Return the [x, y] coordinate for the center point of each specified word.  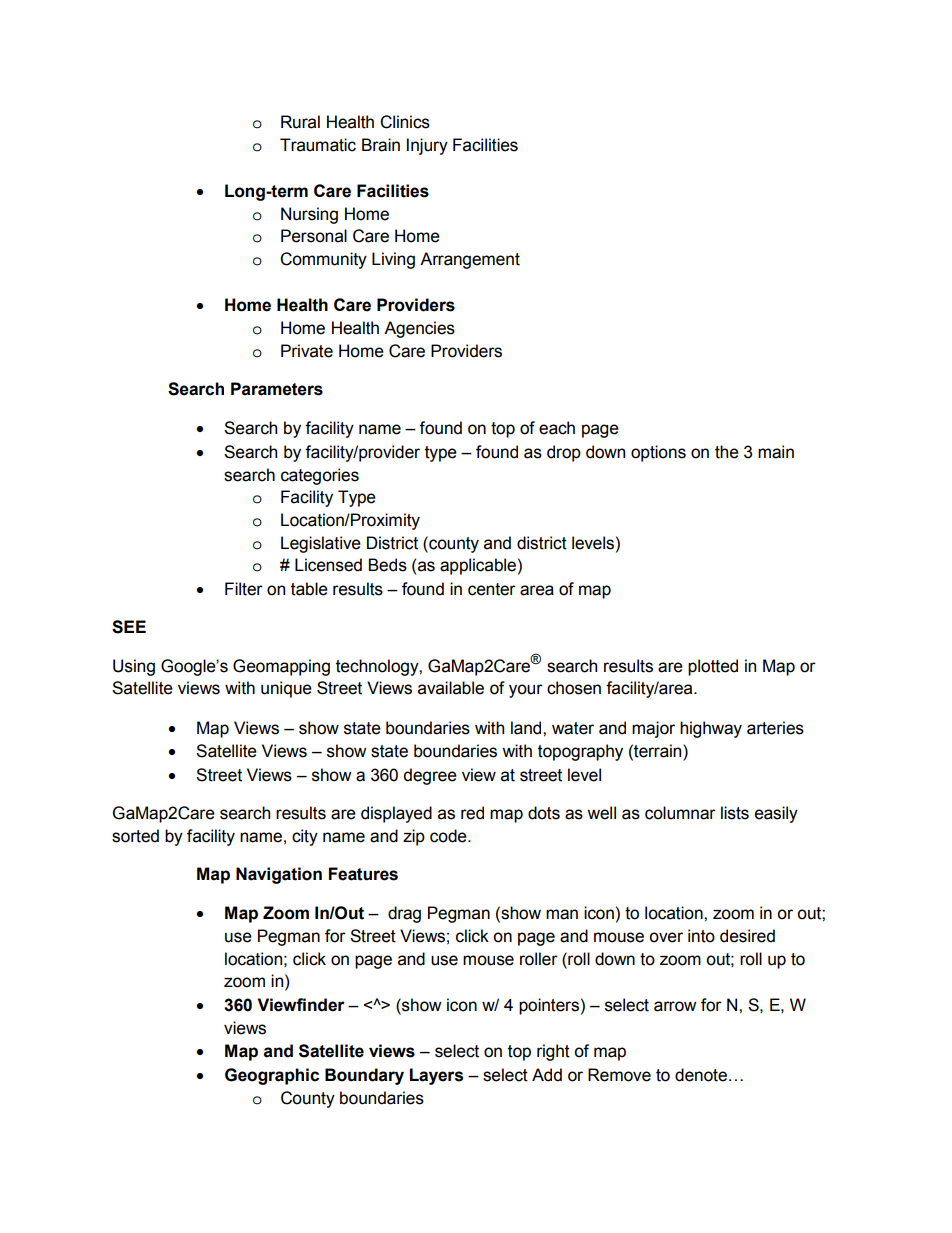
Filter [244, 589]
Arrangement [470, 260]
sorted [135, 836]
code [449, 836]
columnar [680, 813]
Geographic [272, 1076]
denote [701, 1075]
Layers [436, 1076]
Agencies [419, 329]
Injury [427, 146]
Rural [300, 122]
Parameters [277, 389]
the [727, 452]
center [492, 589]
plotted [713, 667]
